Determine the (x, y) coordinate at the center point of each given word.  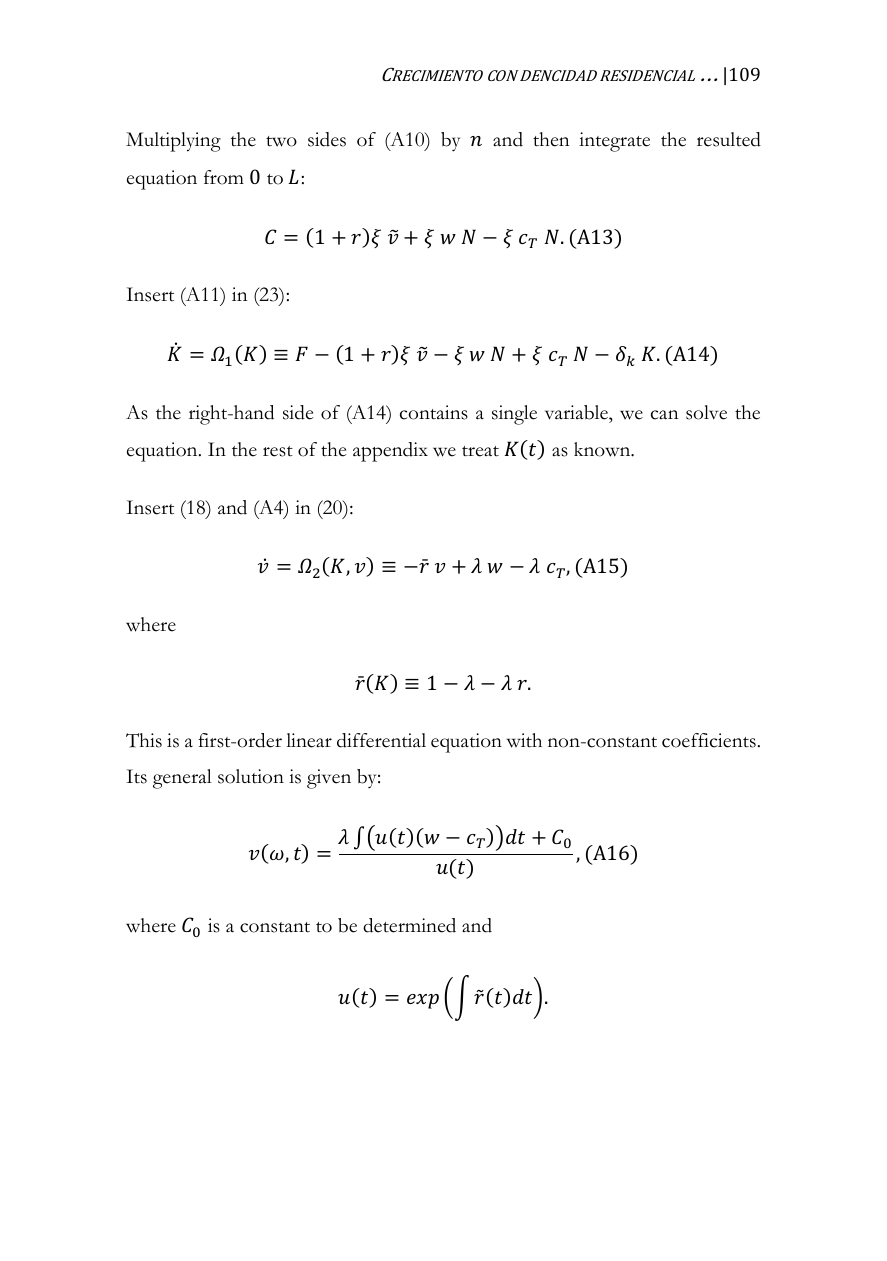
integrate (614, 142)
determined (409, 925)
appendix (390, 452)
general (182, 779)
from (224, 177)
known (603, 449)
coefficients (709, 740)
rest (278, 451)
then (551, 139)
